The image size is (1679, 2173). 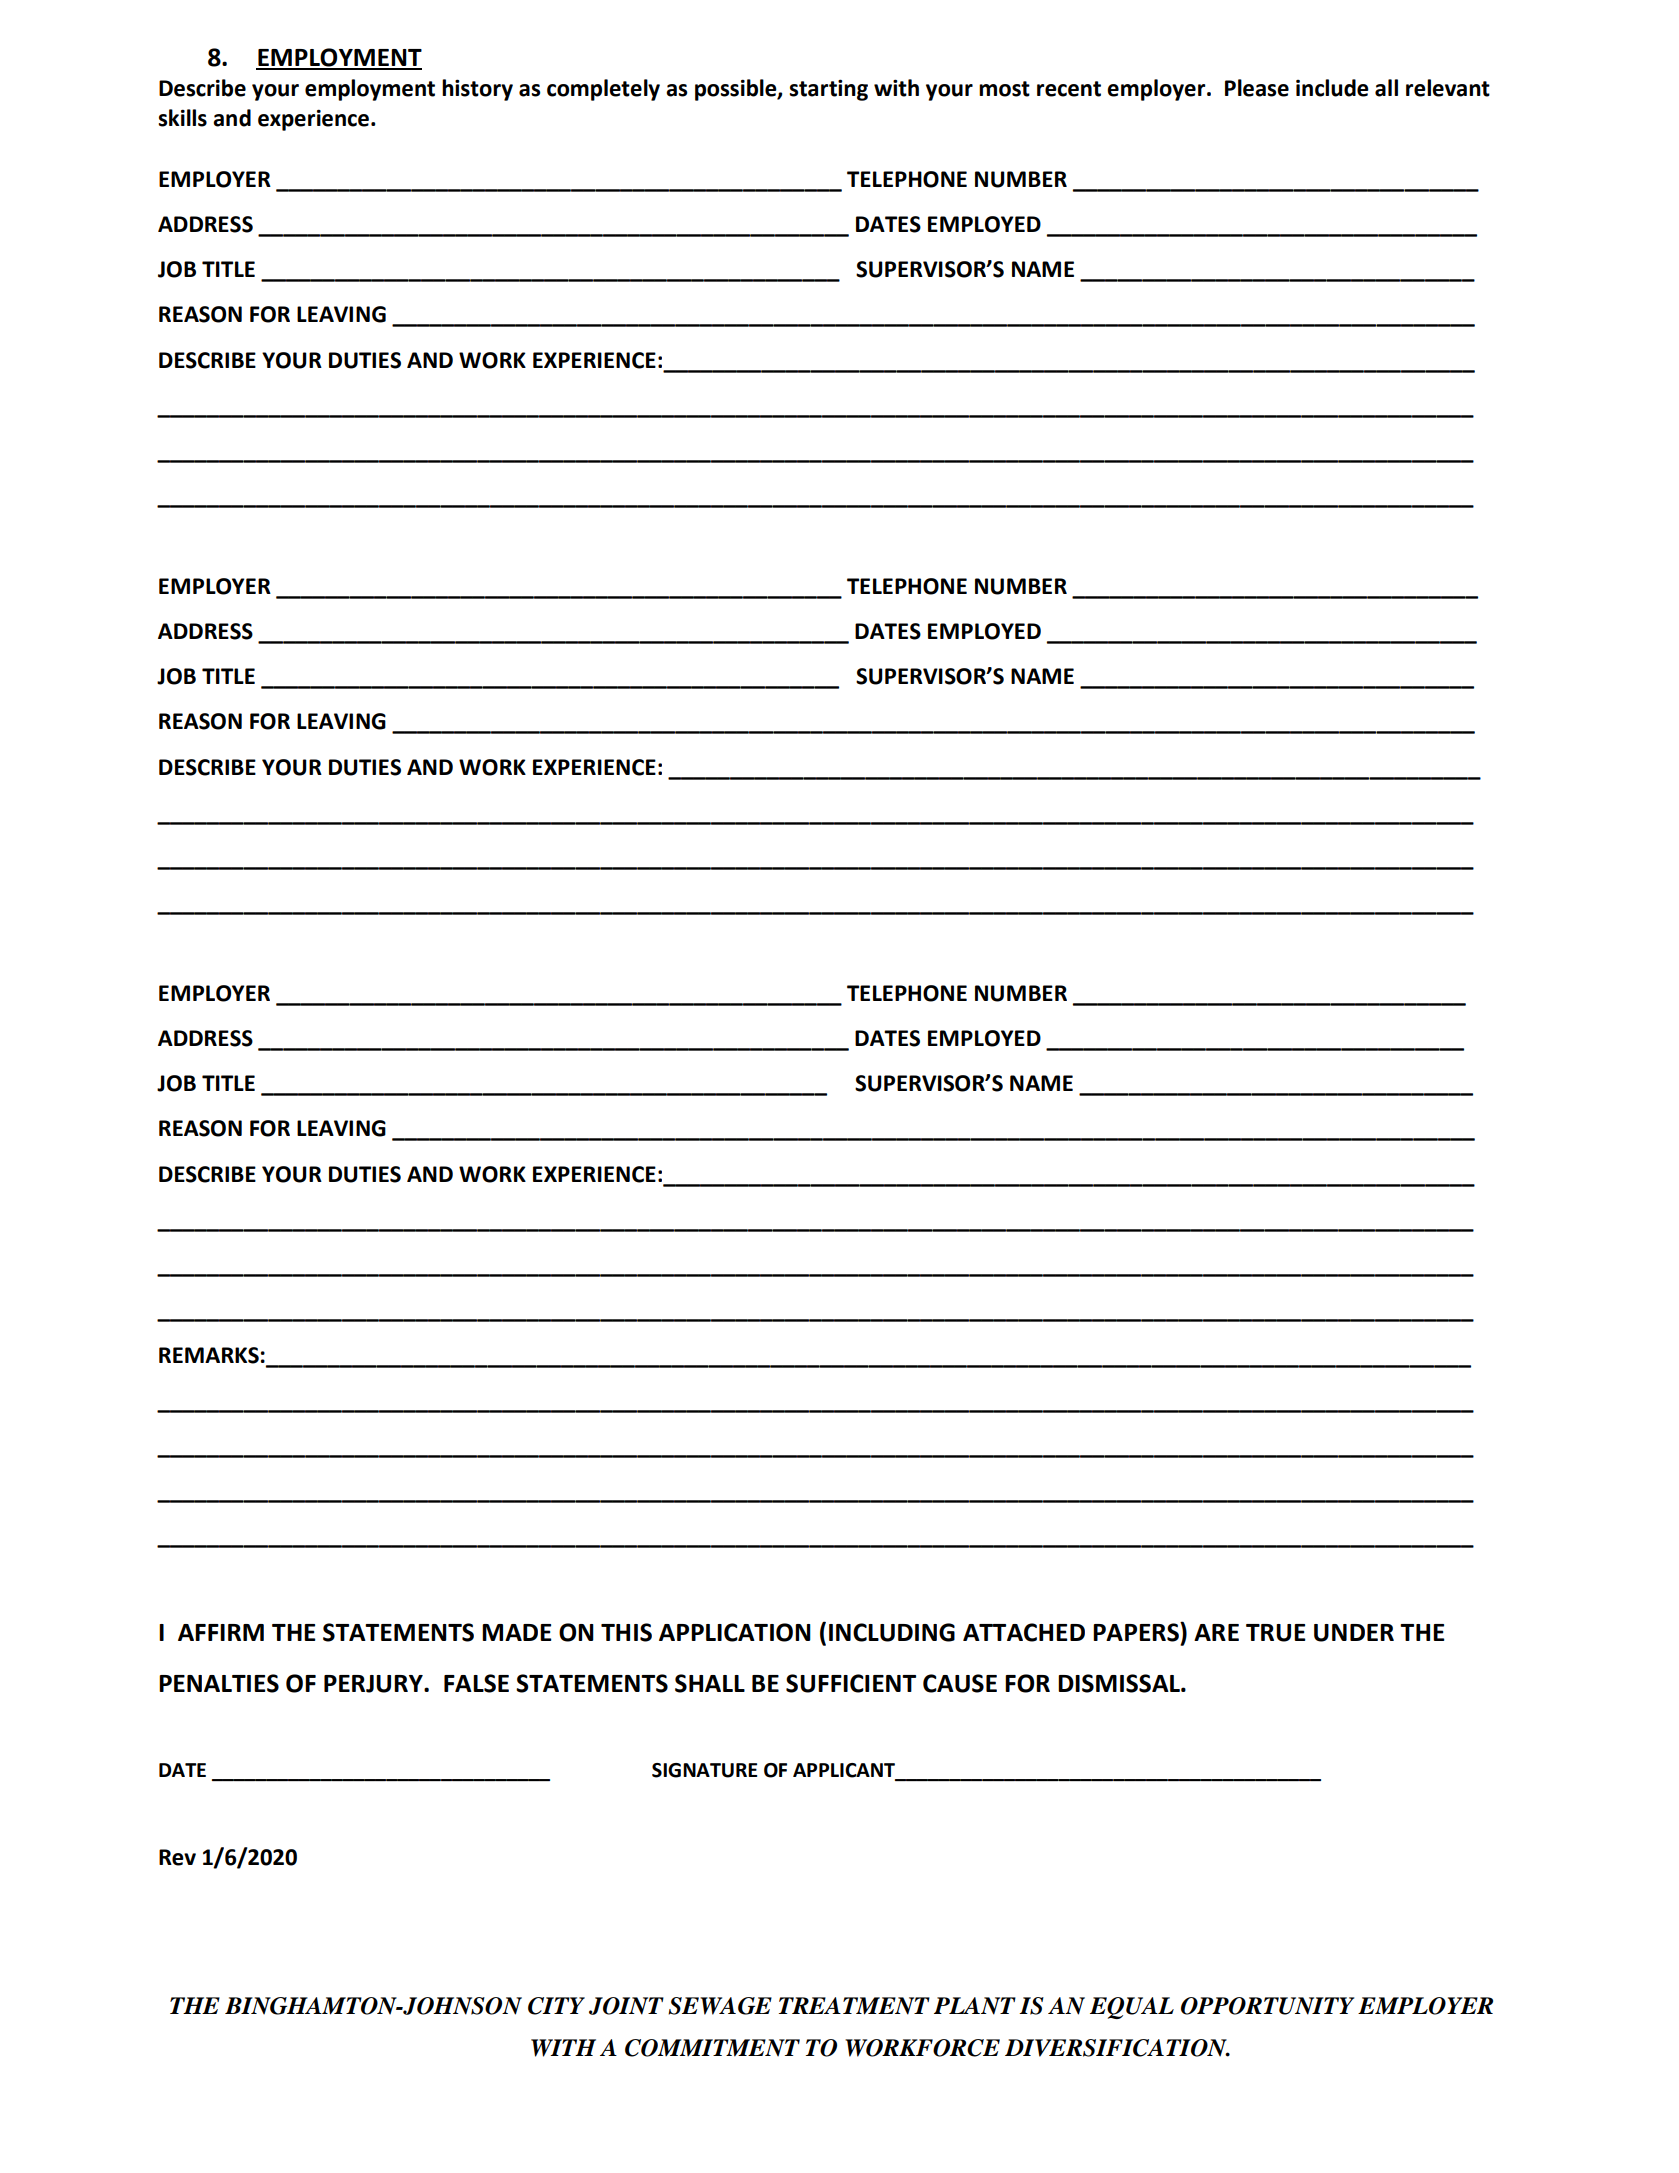 I want to click on AFFIRM, so click(x=221, y=1632).
